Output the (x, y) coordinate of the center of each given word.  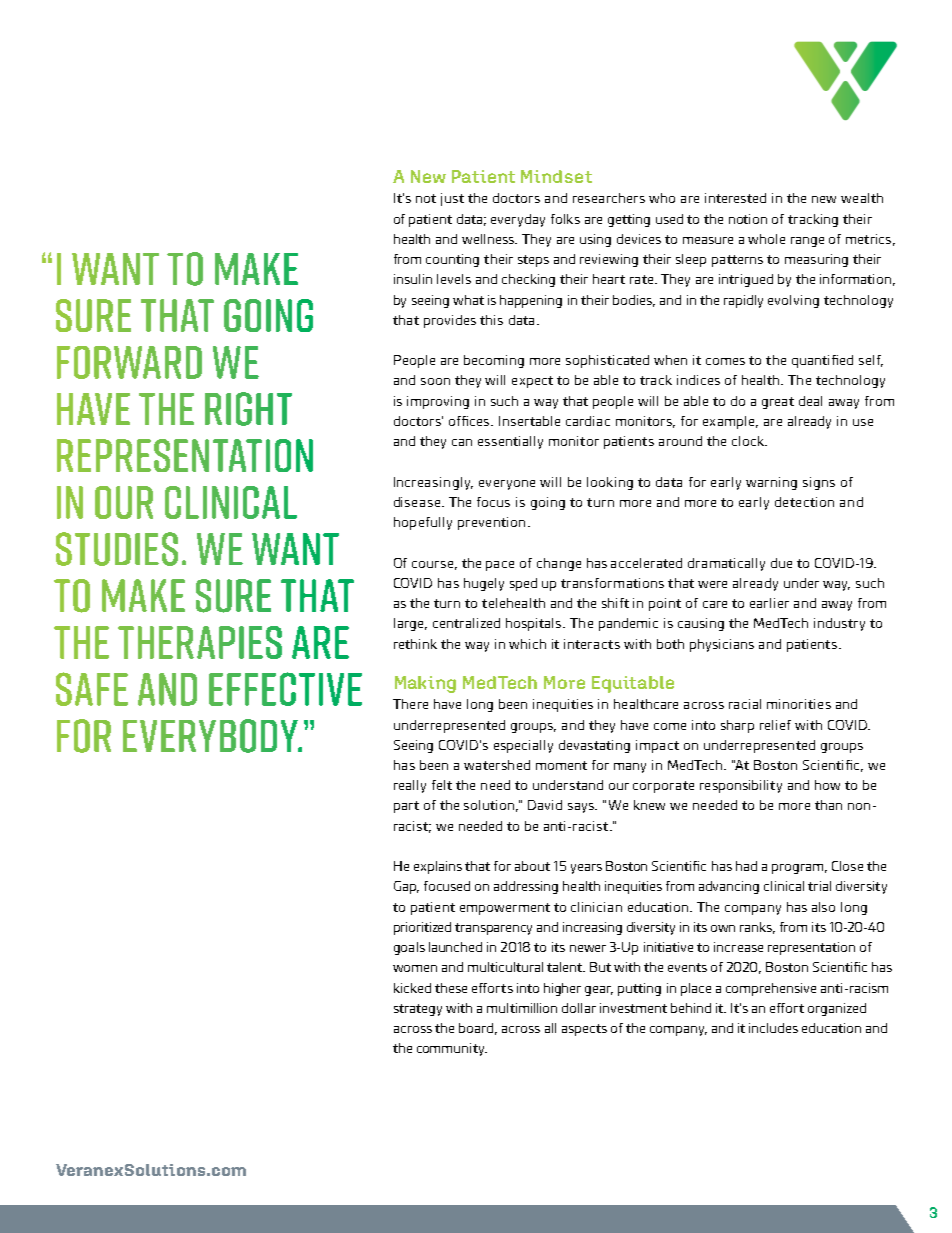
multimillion (522, 1008)
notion (748, 219)
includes (773, 1028)
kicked (412, 988)
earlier (769, 603)
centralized (466, 623)
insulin (413, 279)
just (452, 199)
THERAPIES (200, 642)
